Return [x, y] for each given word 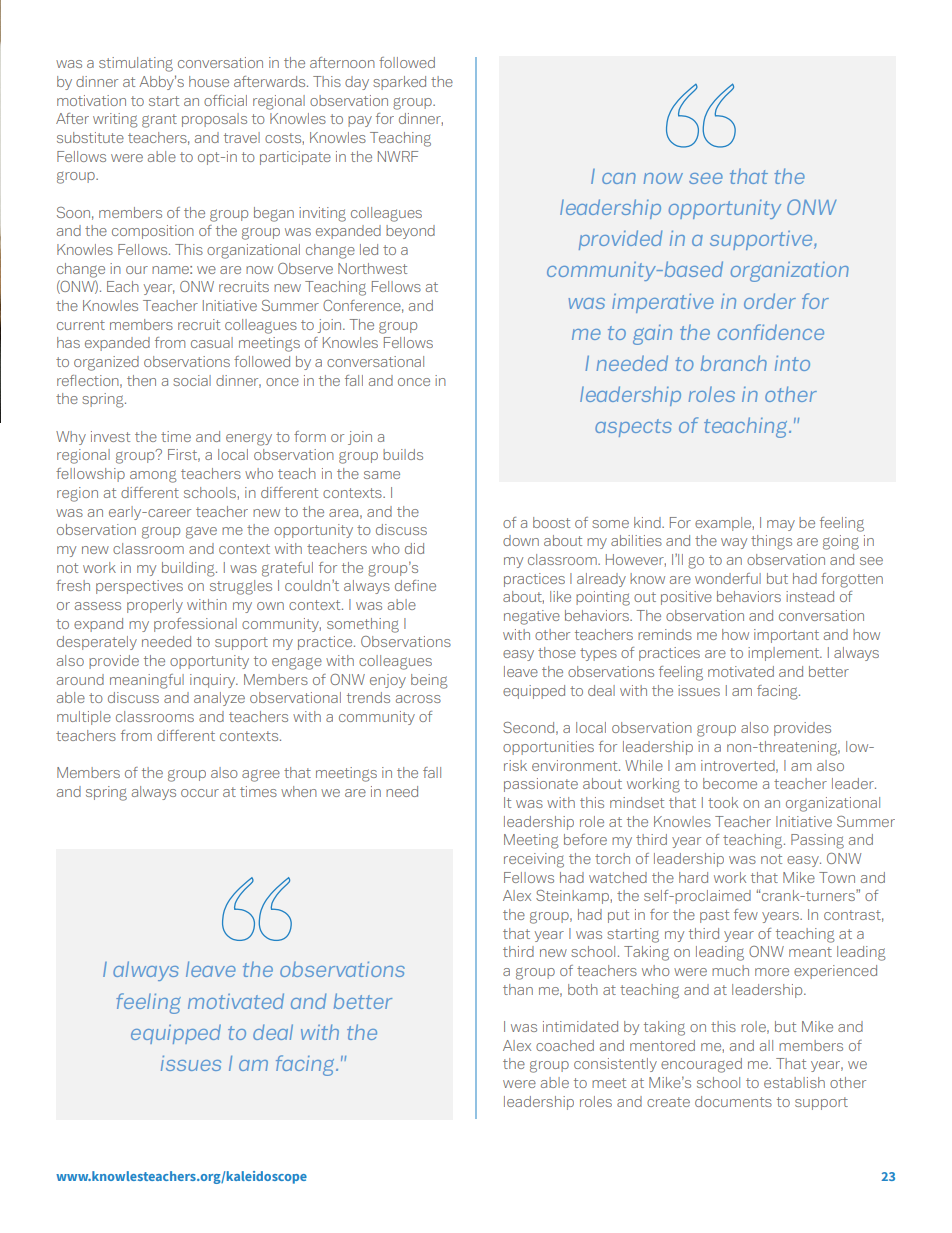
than [518, 989]
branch [734, 363]
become [730, 783]
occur [200, 793]
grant [159, 121]
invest [110, 436]
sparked [399, 83]
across [418, 699]
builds [403, 454]
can [619, 178]
